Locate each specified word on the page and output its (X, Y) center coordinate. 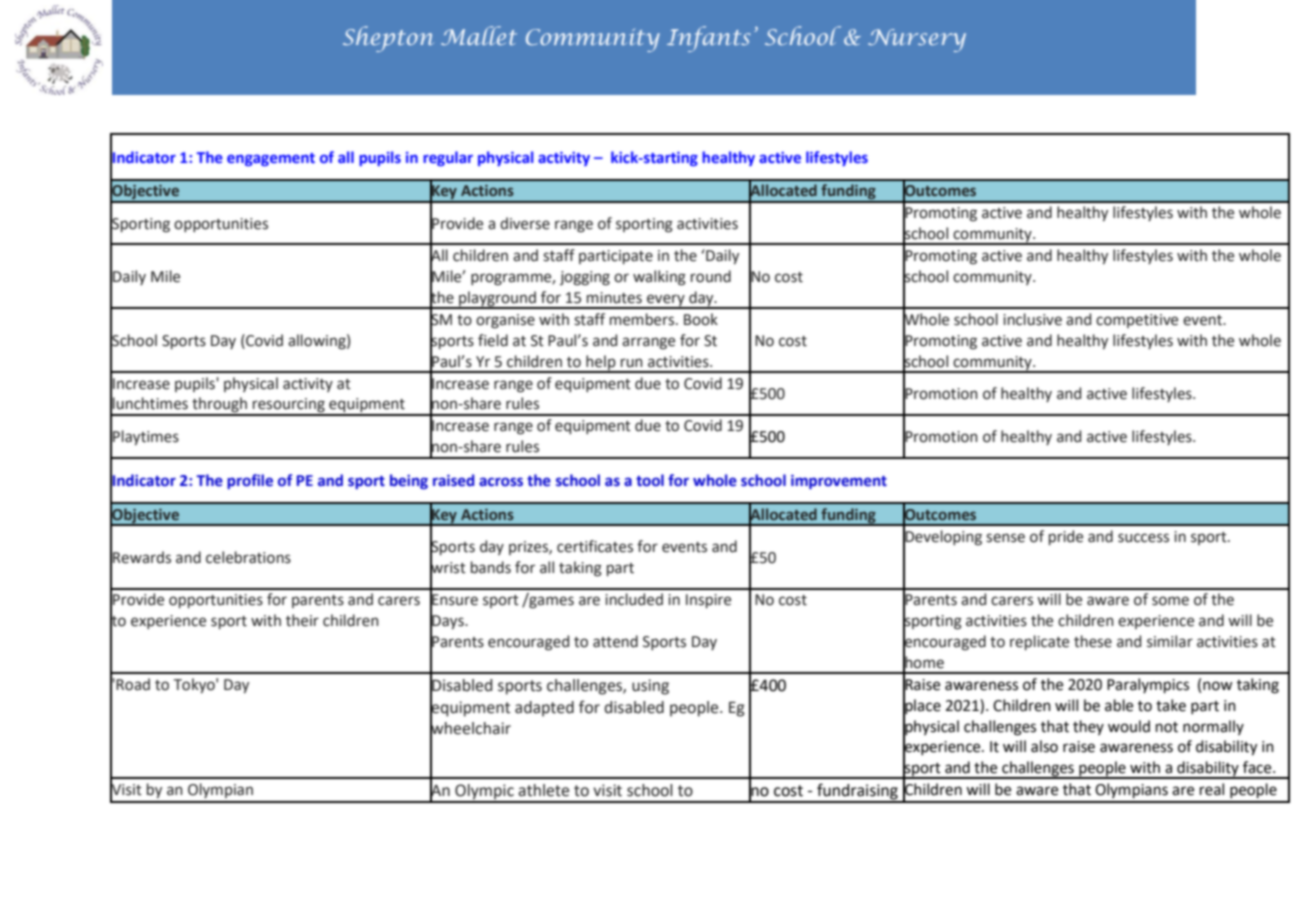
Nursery (917, 40)
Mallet (479, 35)
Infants (708, 39)
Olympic (484, 793)
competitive (1137, 321)
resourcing (289, 406)
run (632, 363)
